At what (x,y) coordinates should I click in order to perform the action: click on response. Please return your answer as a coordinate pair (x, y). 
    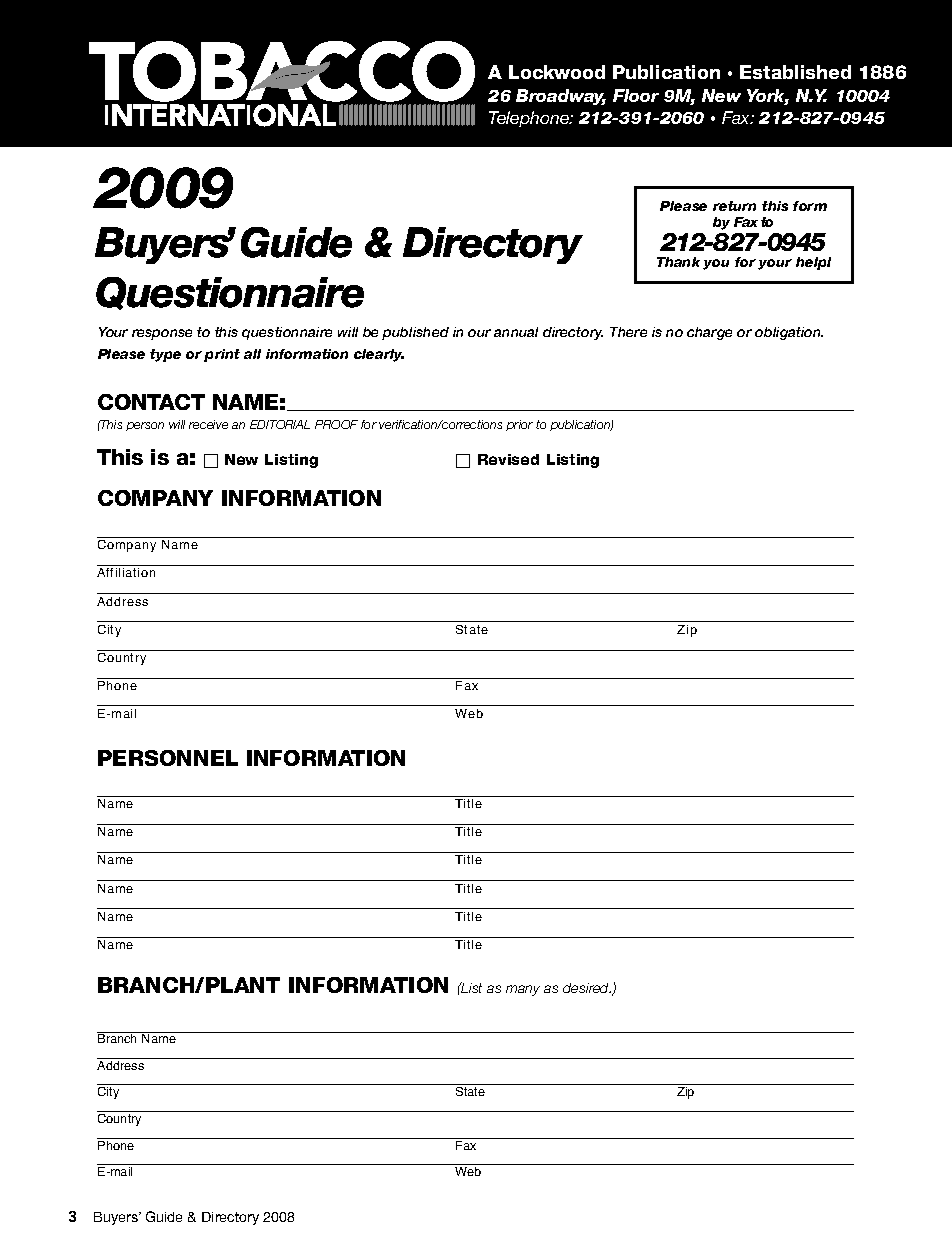
    Looking at the image, I should click on (162, 334).
